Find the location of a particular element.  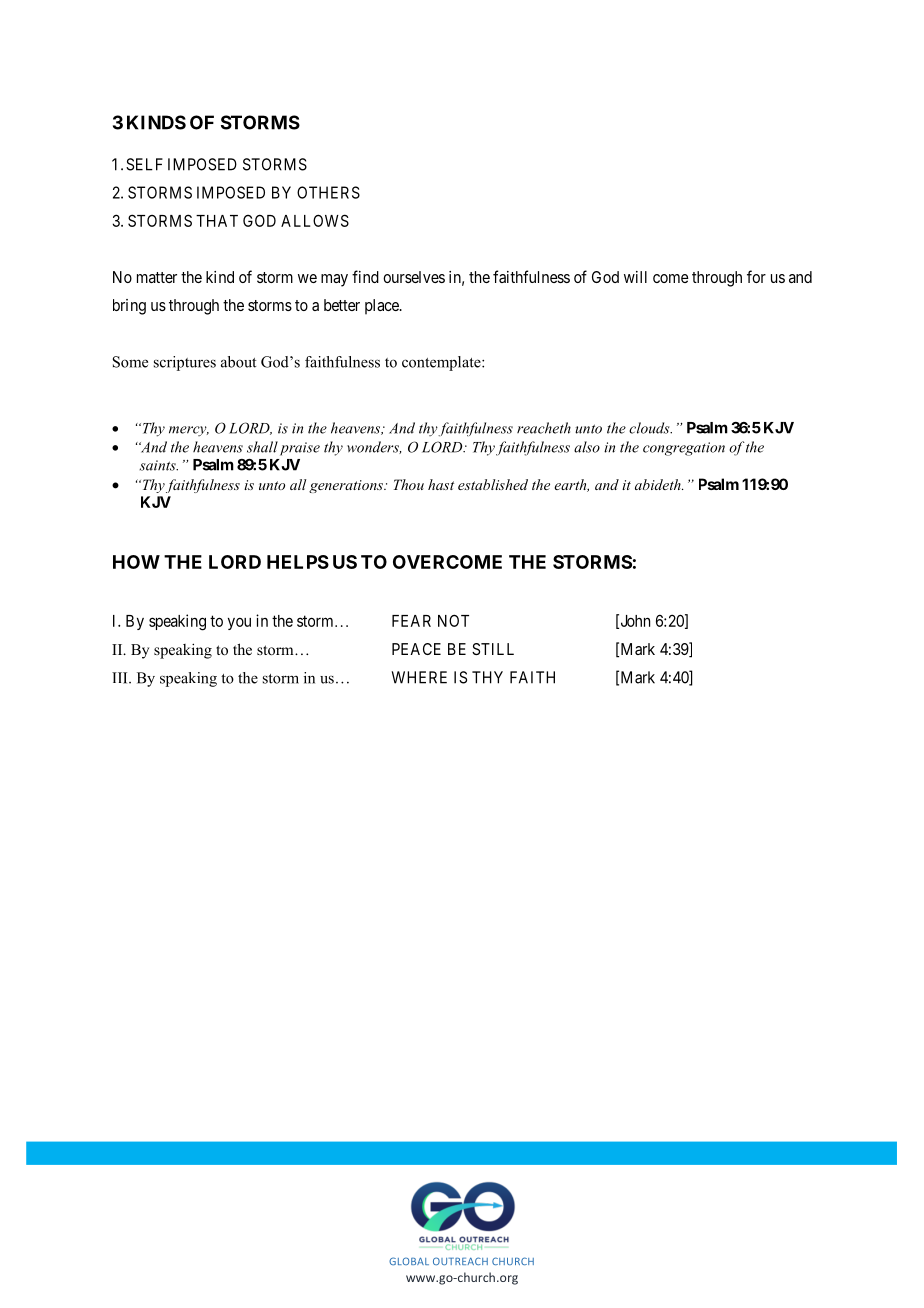

OUTREACH is located at coordinates (460, 1261).
